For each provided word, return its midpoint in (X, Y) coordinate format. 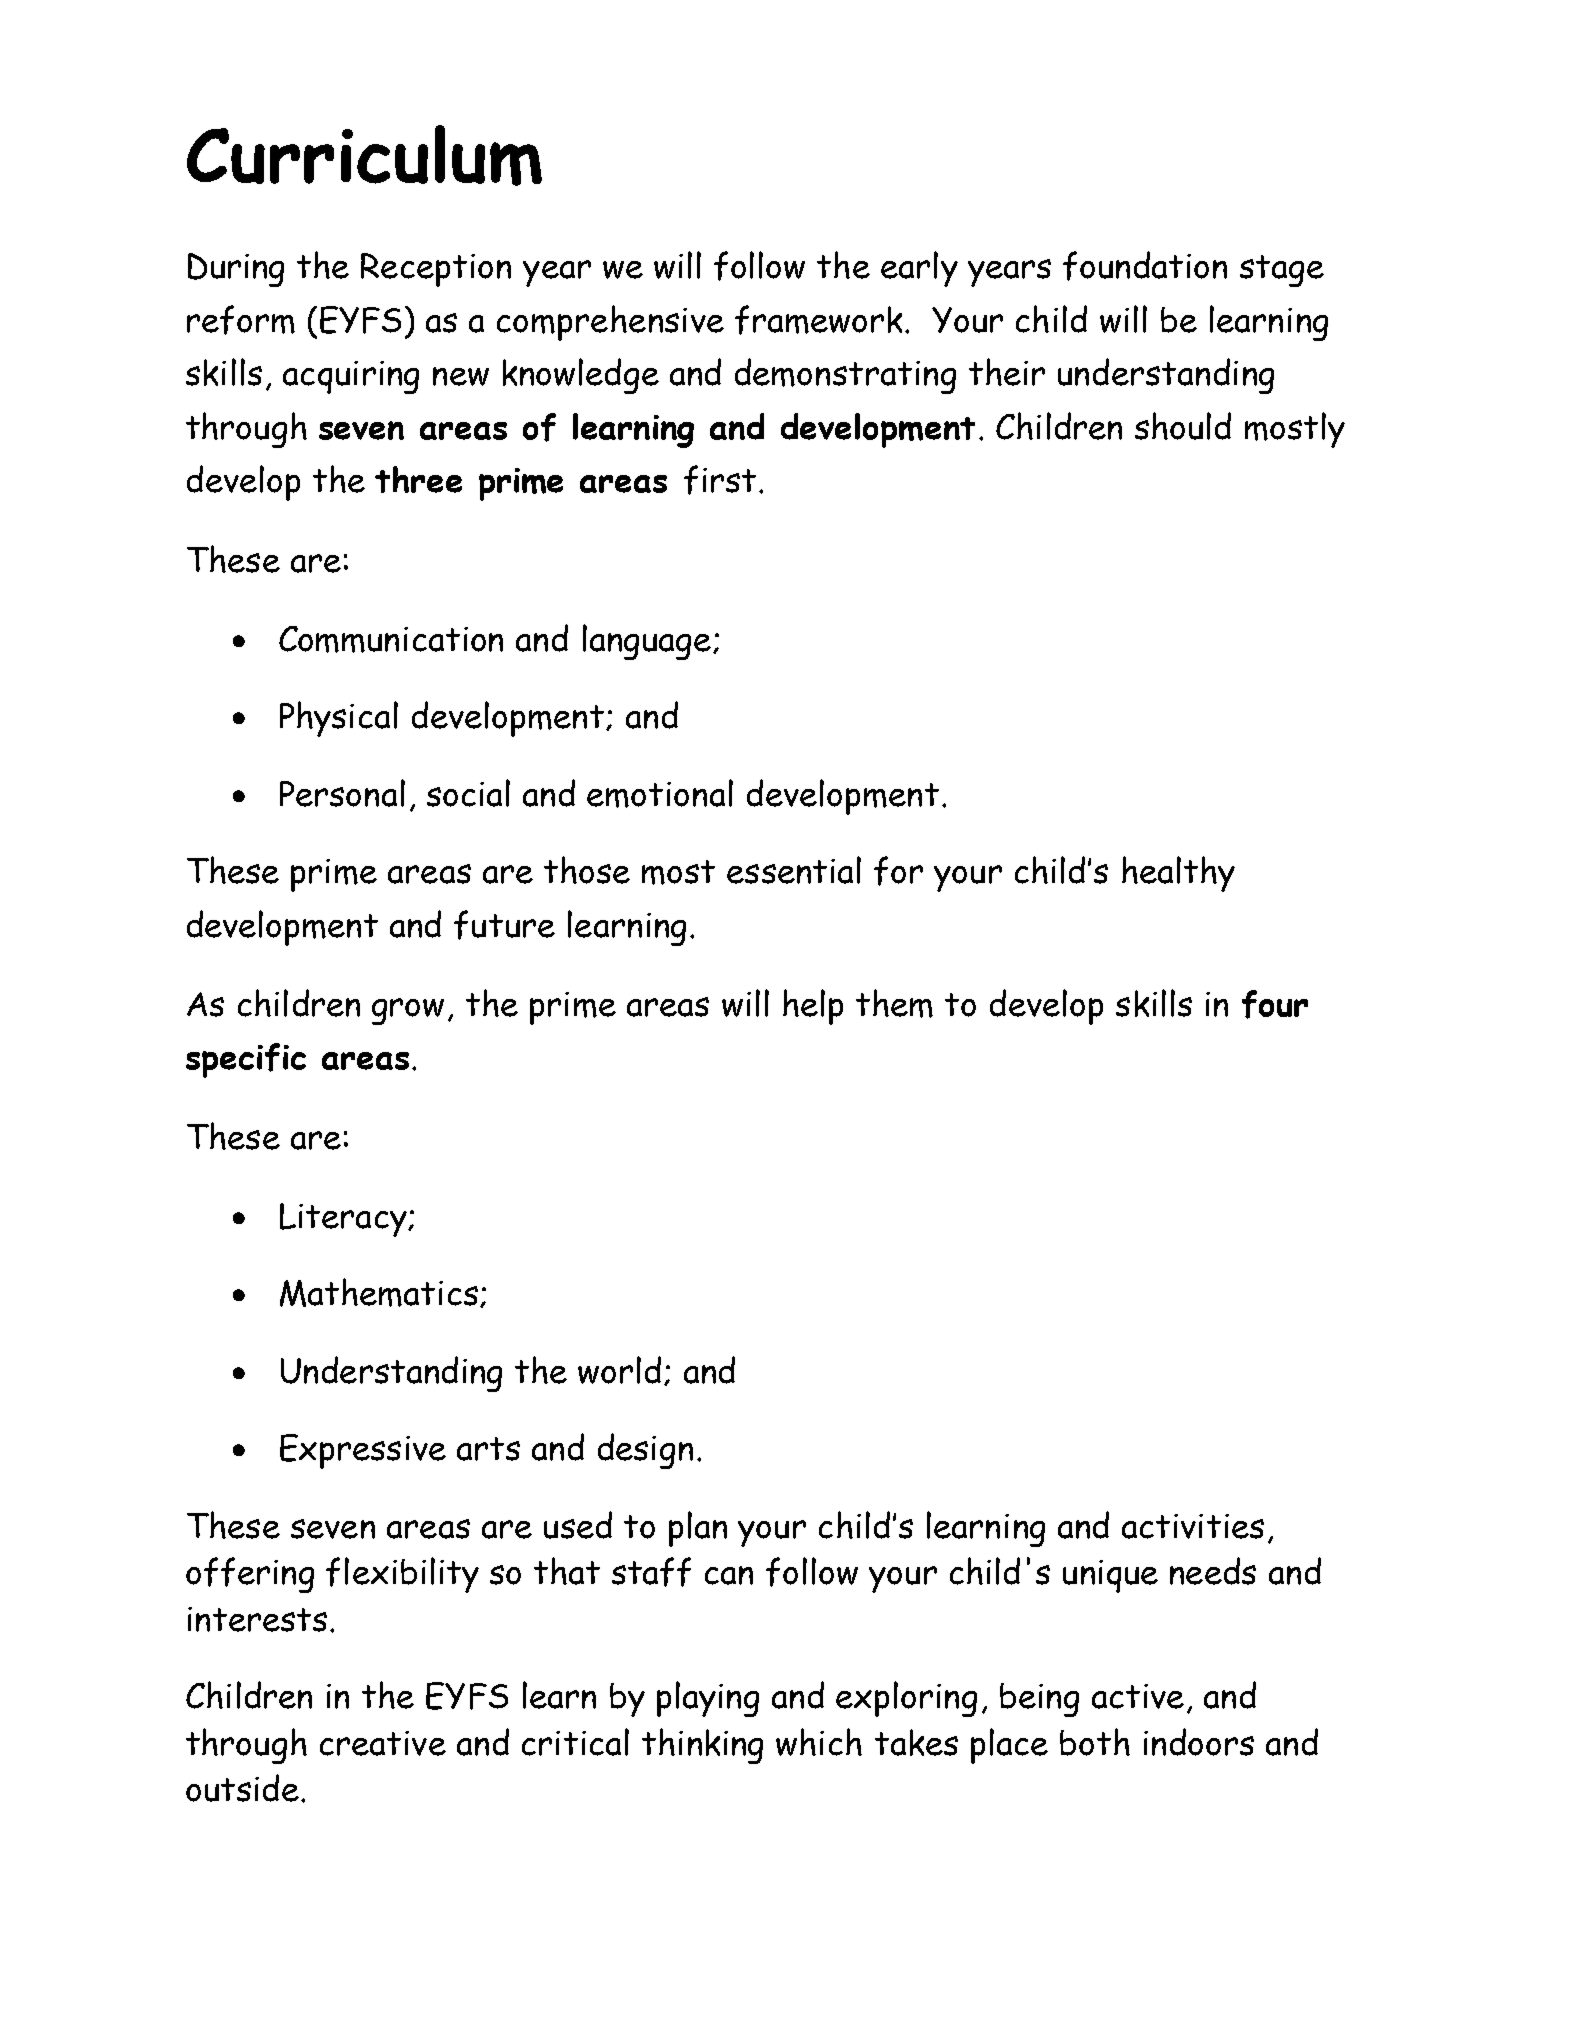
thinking (702, 1746)
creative (383, 1743)
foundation (1145, 266)
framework (818, 320)
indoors (1199, 1742)
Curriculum (364, 155)
